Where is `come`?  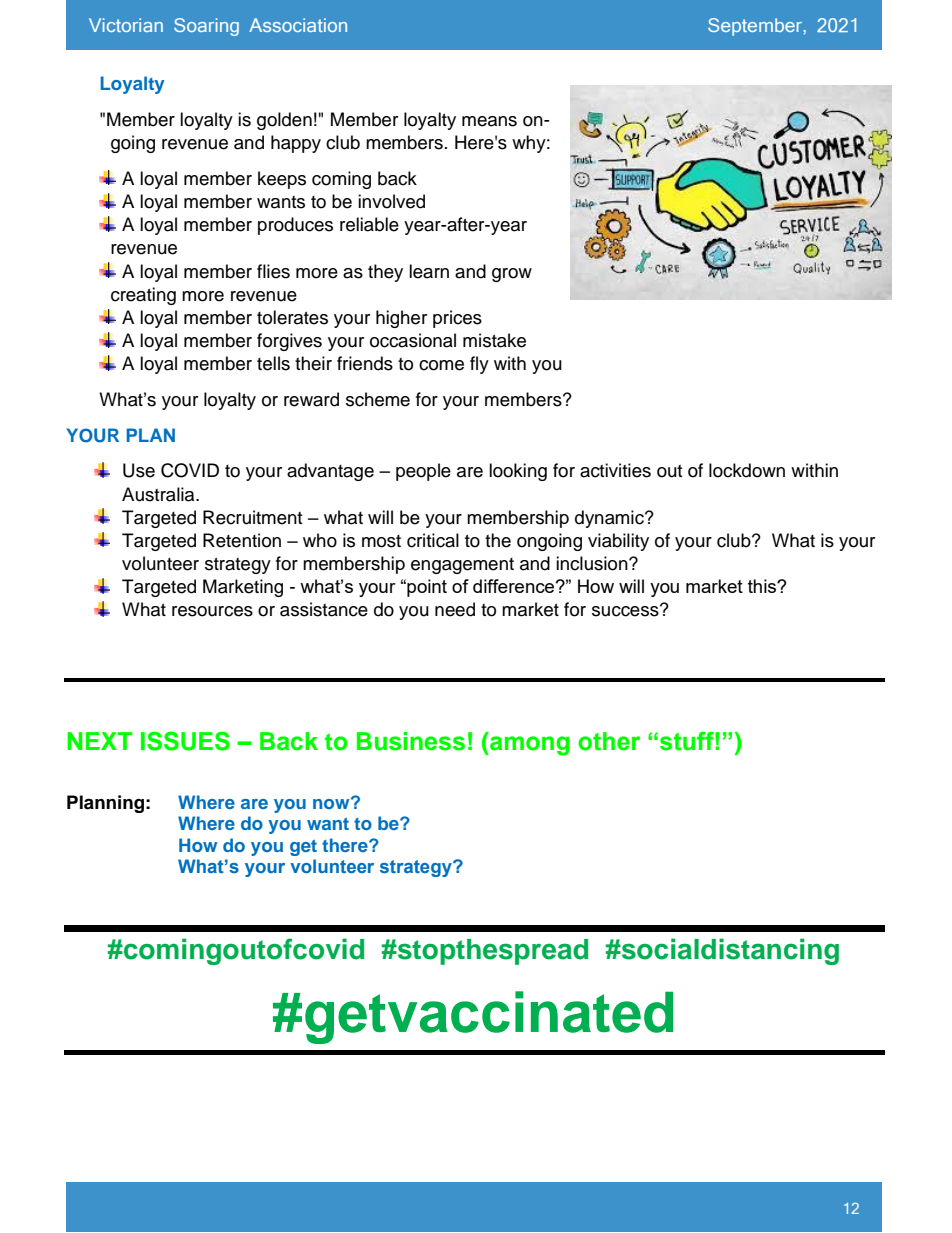
come is located at coordinates (441, 365).
